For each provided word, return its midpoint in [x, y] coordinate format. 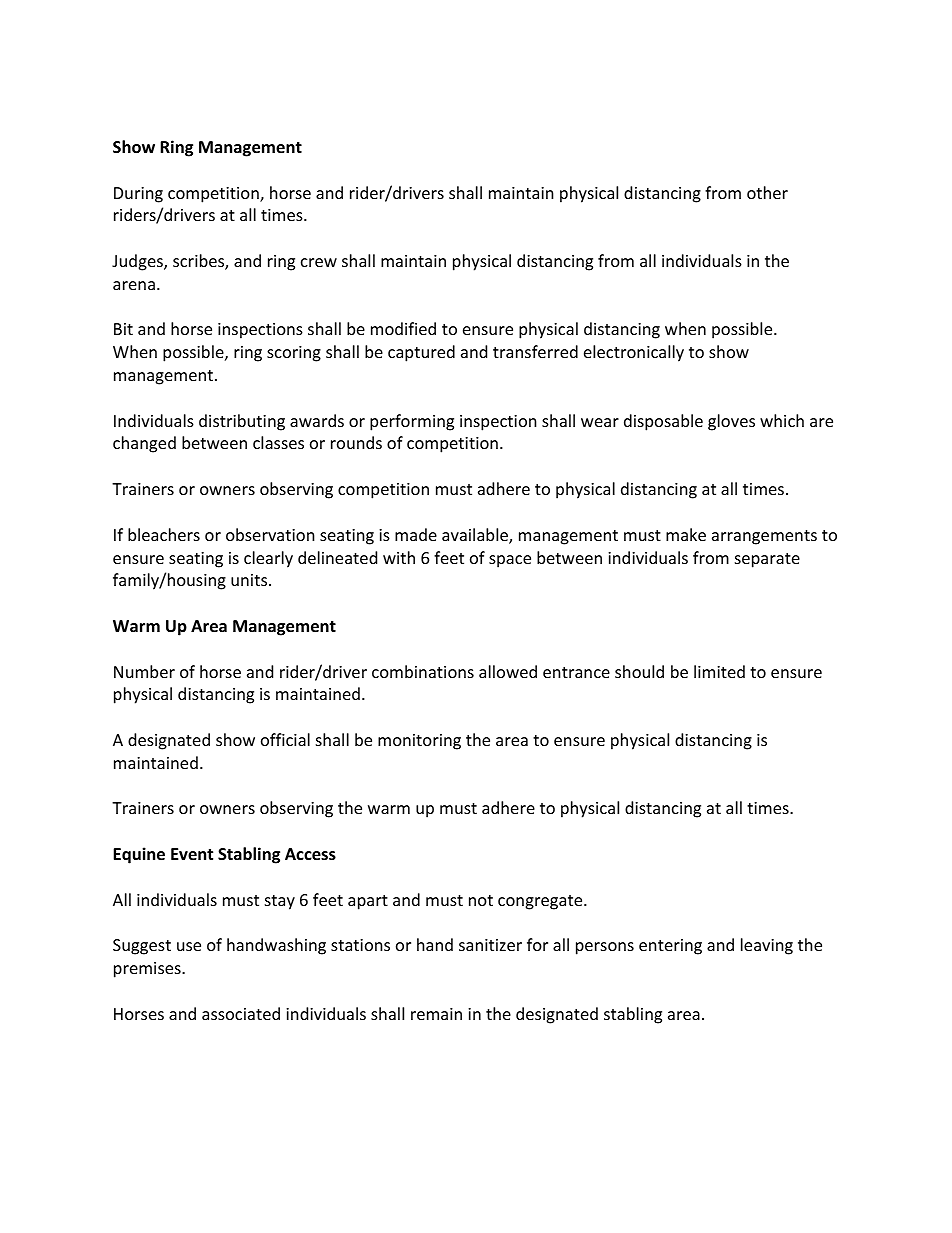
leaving [767, 946]
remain [436, 1014]
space [510, 561]
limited [719, 671]
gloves [731, 422]
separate [767, 560]
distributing [242, 422]
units [250, 580]
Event [192, 854]
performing [412, 422]
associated [241, 1013]
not [481, 900]
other [767, 192]
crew [319, 262]
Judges [138, 262]
